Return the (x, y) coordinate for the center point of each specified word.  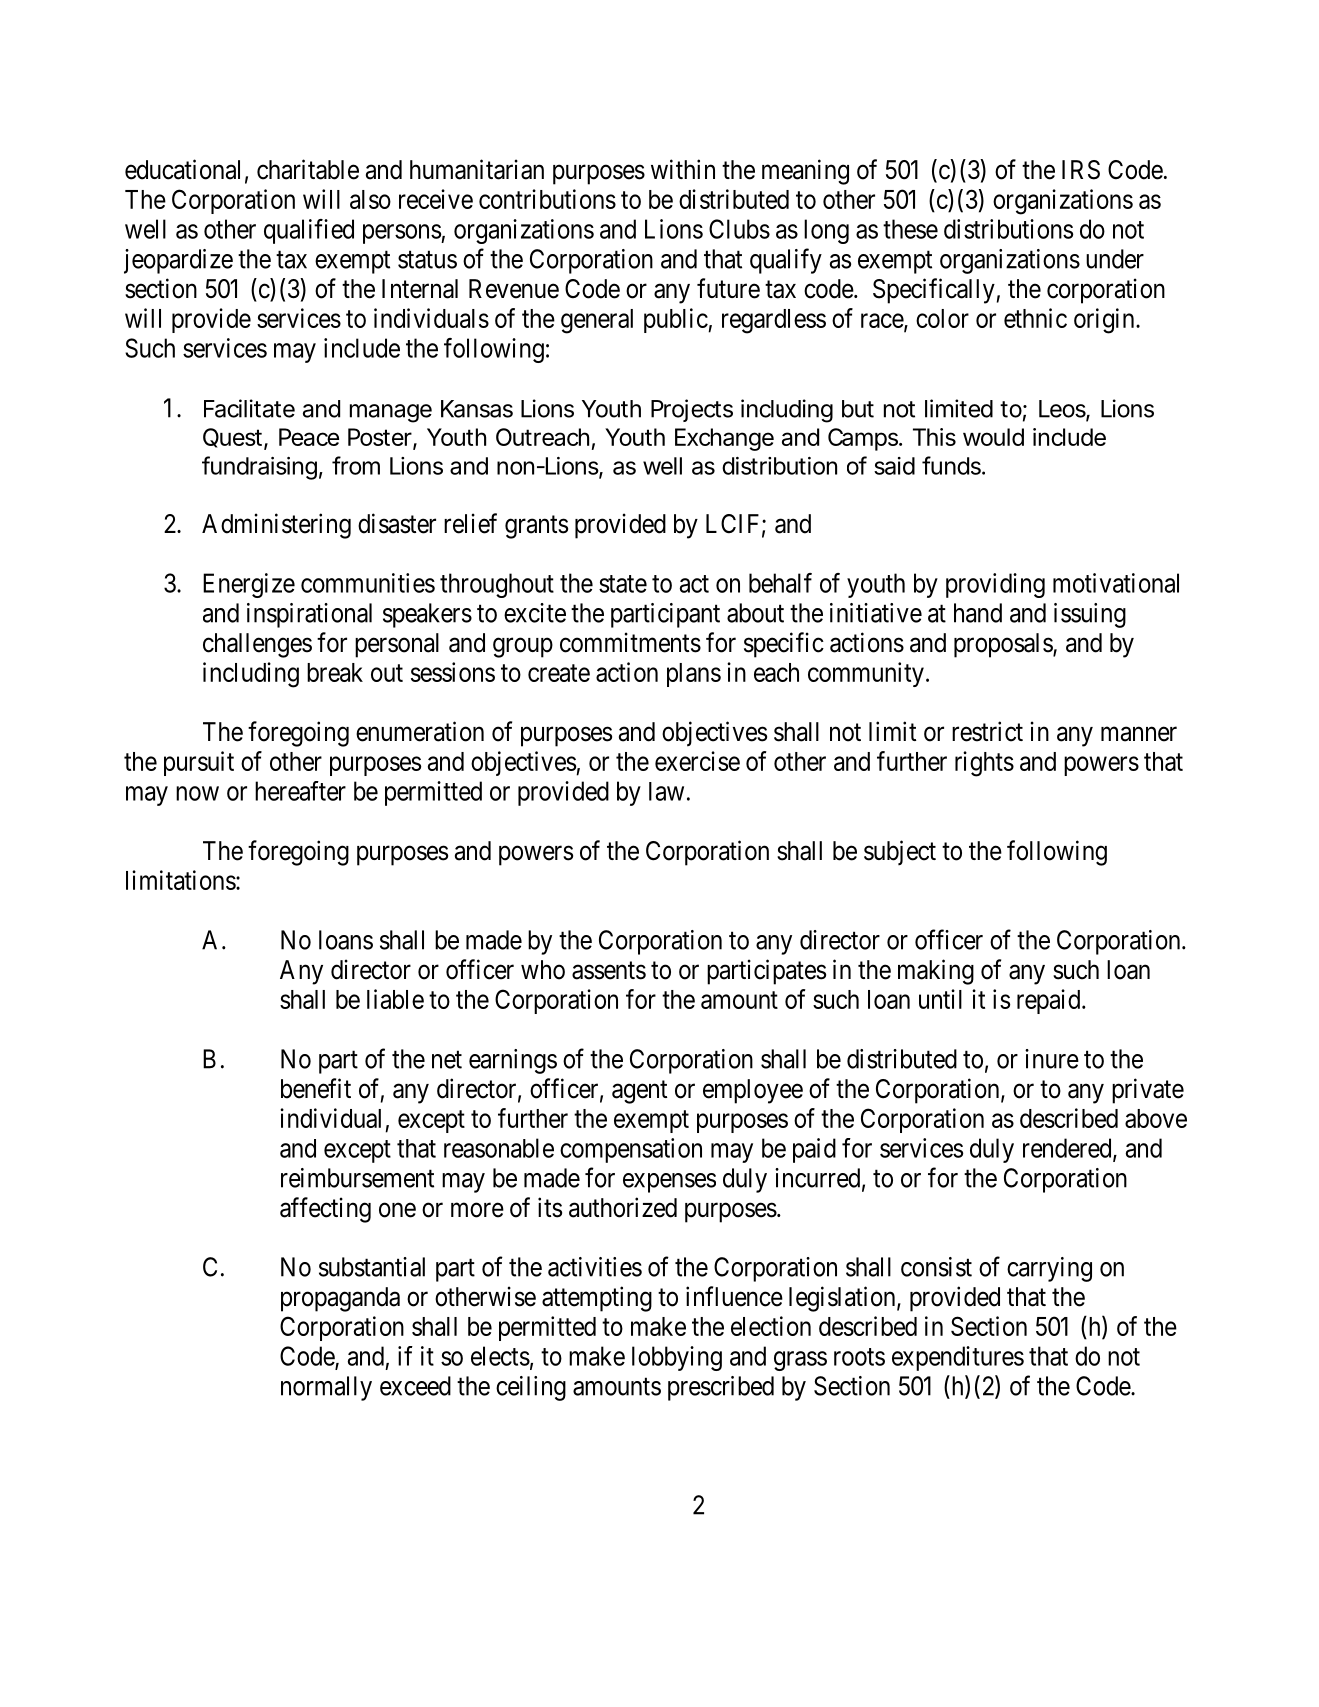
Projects (692, 410)
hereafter (300, 791)
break (335, 672)
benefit (316, 1088)
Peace (309, 437)
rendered (1068, 1149)
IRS (1081, 170)
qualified (309, 231)
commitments (630, 642)
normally (326, 1388)
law (666, 791)
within (683, 169)
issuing (1090, 615)
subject (900, 852)
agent (639, 1092)
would (993, 437)
